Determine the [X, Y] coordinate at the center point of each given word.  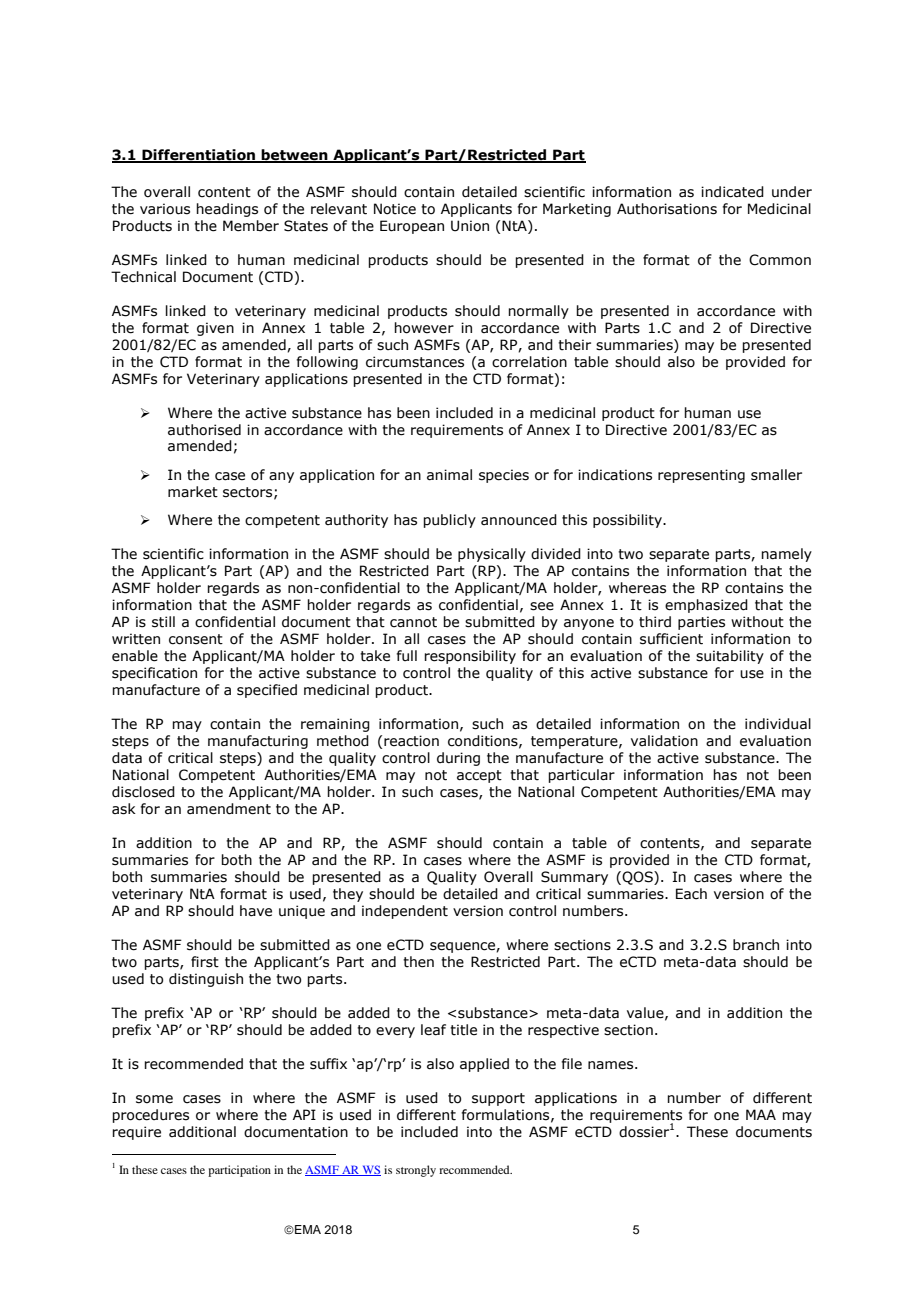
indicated [732, 192]
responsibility [470, 657]
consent [196, 639]
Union [470, 226]
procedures [150, 1116]
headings [227, 210]
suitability [730, 657]
